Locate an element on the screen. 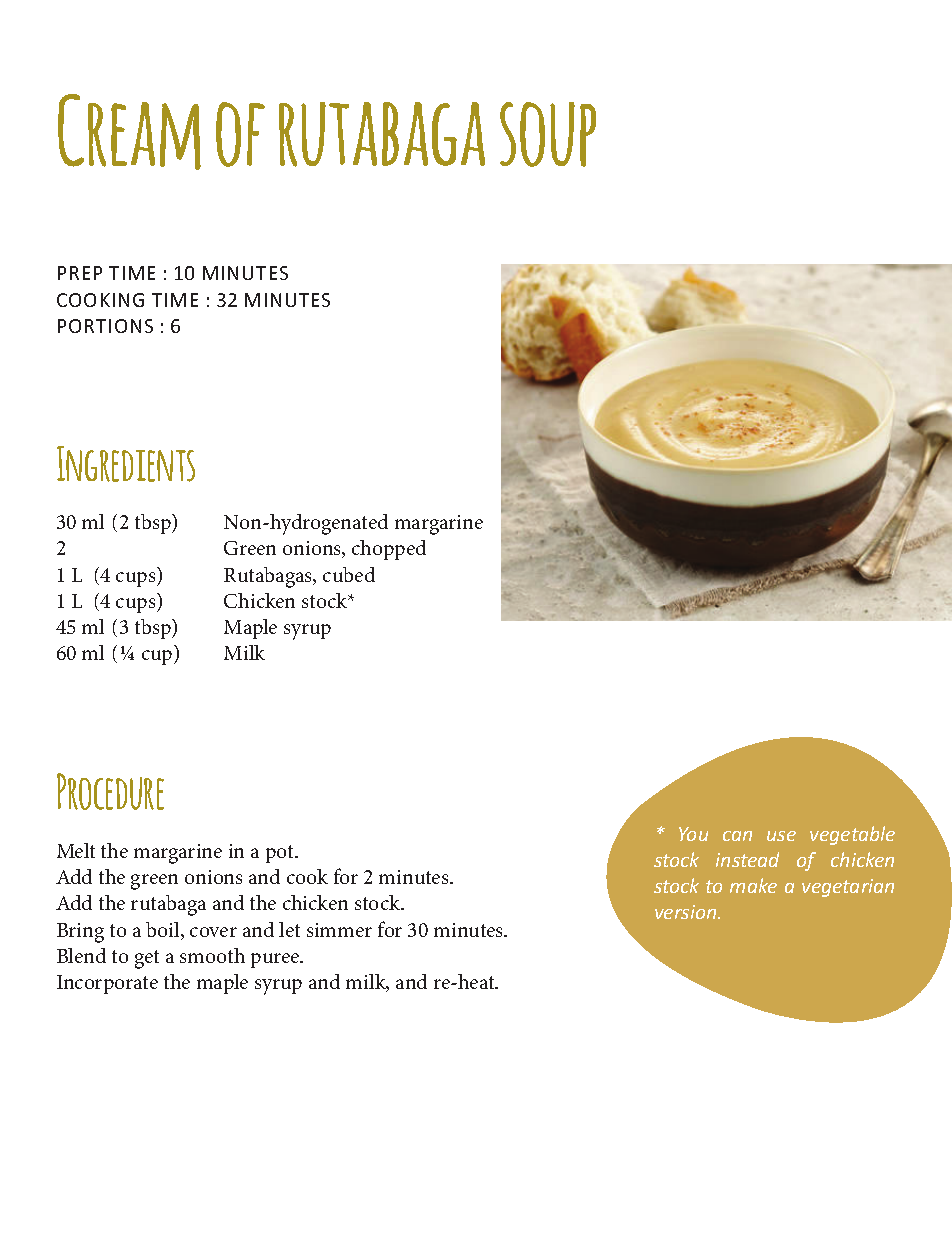  version is located at coordinates (687, 912).
